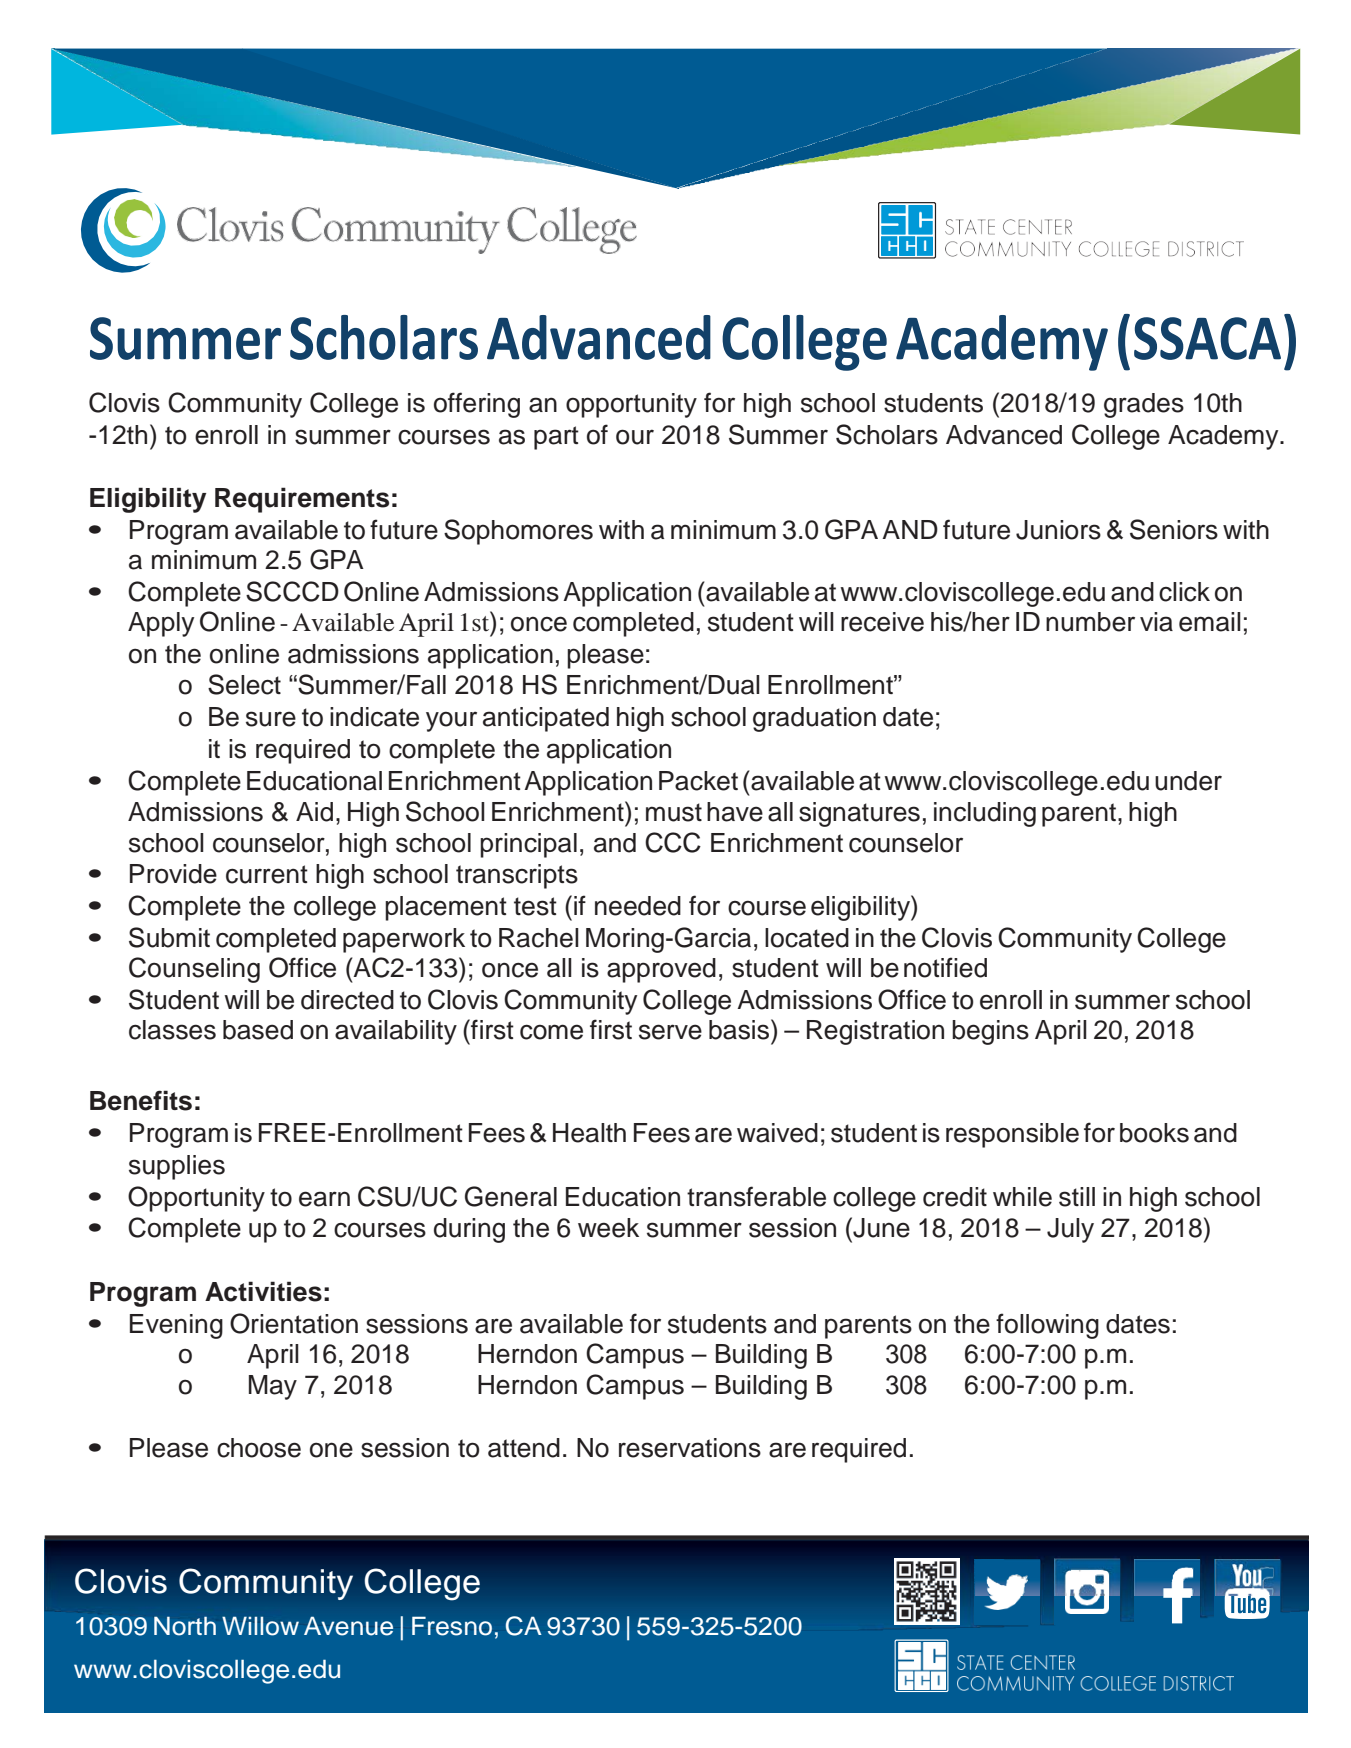 The height and width of the page is (1748, 1351). What do you see at coordinates (1047, 1326) in the page?
I see `following` at bounding box center [1047, 1326].
